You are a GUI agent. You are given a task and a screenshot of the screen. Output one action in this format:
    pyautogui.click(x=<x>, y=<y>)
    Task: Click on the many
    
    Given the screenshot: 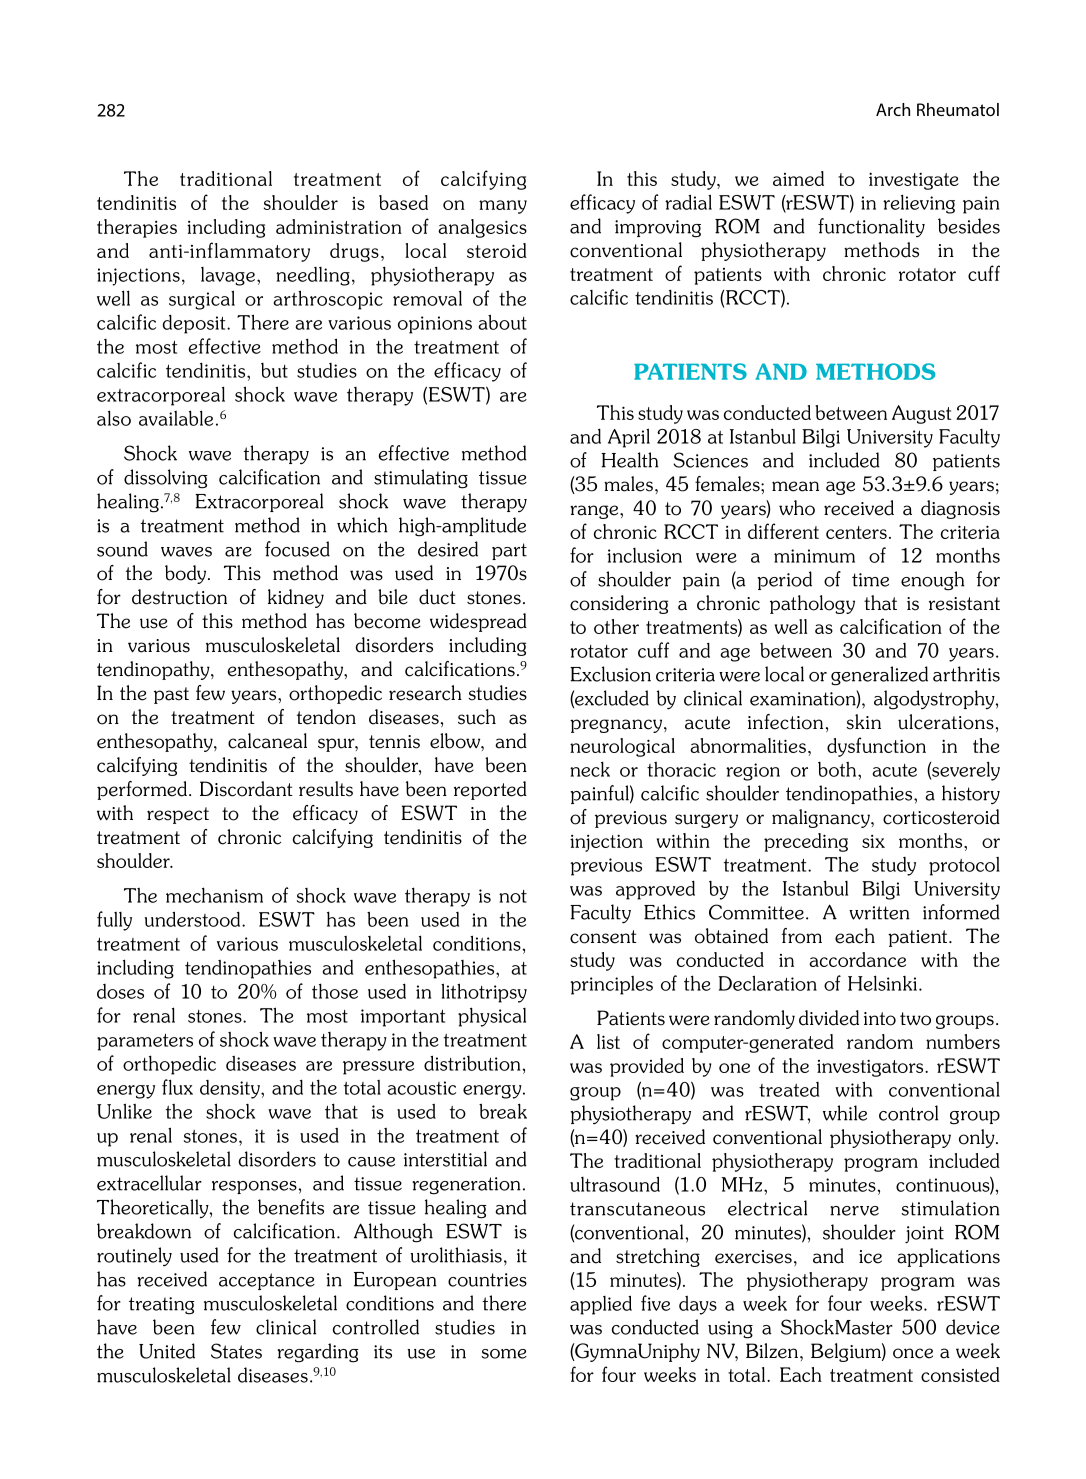 What is the action you would take?
    pyautogui.click(x=503, y=207)
